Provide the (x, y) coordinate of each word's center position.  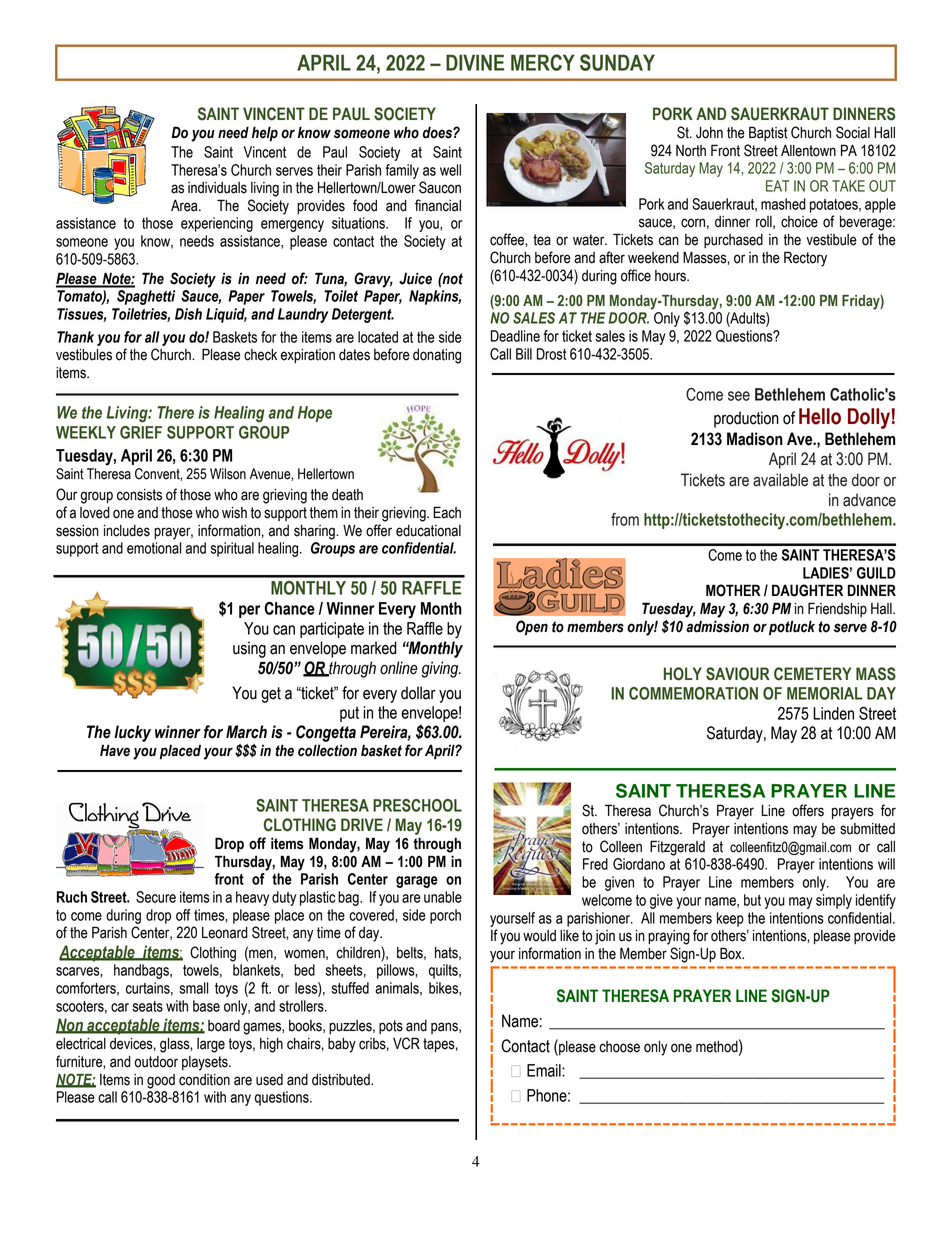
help (265, 134)
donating (437, 356)
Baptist (768, 133)
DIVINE (475, 62)
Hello (820, 416)
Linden (833, 713)
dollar (418, 693)
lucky (132, 733)
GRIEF (141, 432)
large (211, 1045)
